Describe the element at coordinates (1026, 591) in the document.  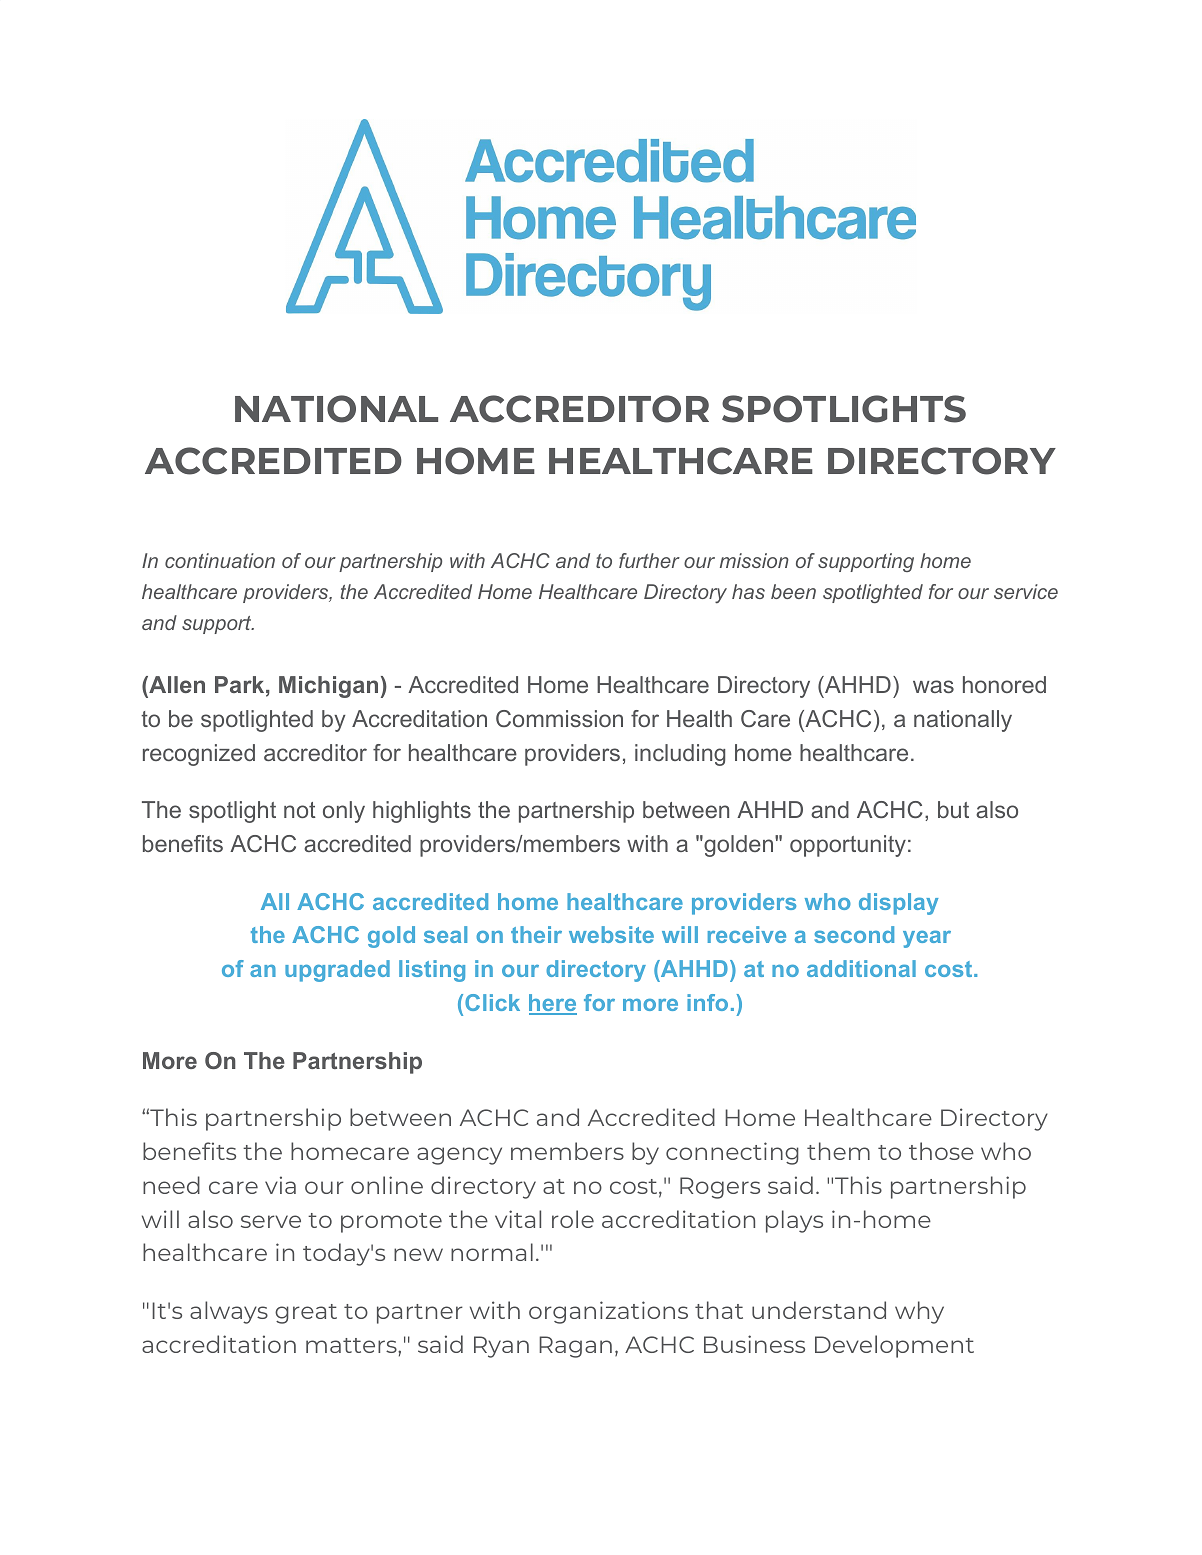
I see `service` at that location.
